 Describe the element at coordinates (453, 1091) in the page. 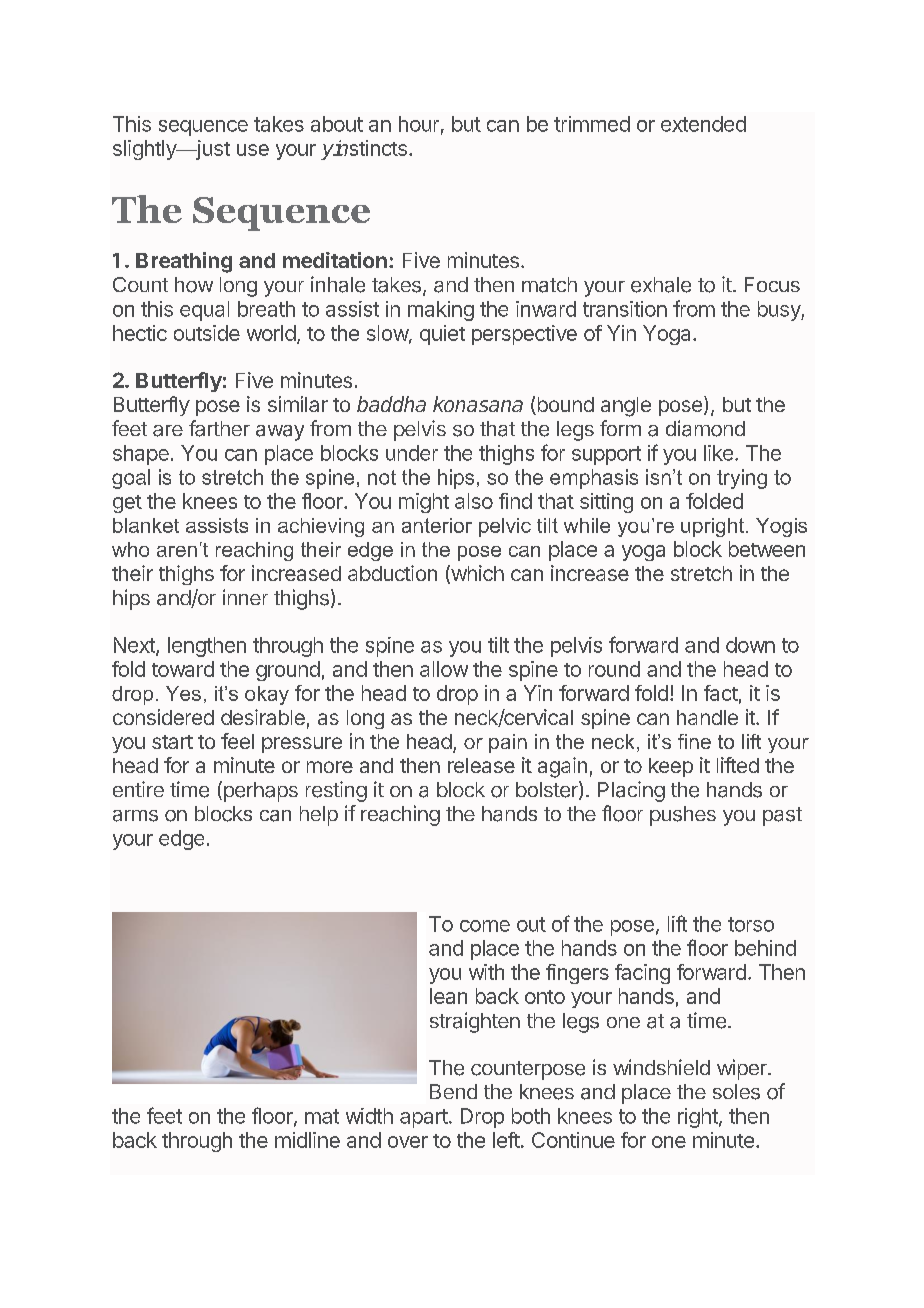

I see `Bend` at that location.
